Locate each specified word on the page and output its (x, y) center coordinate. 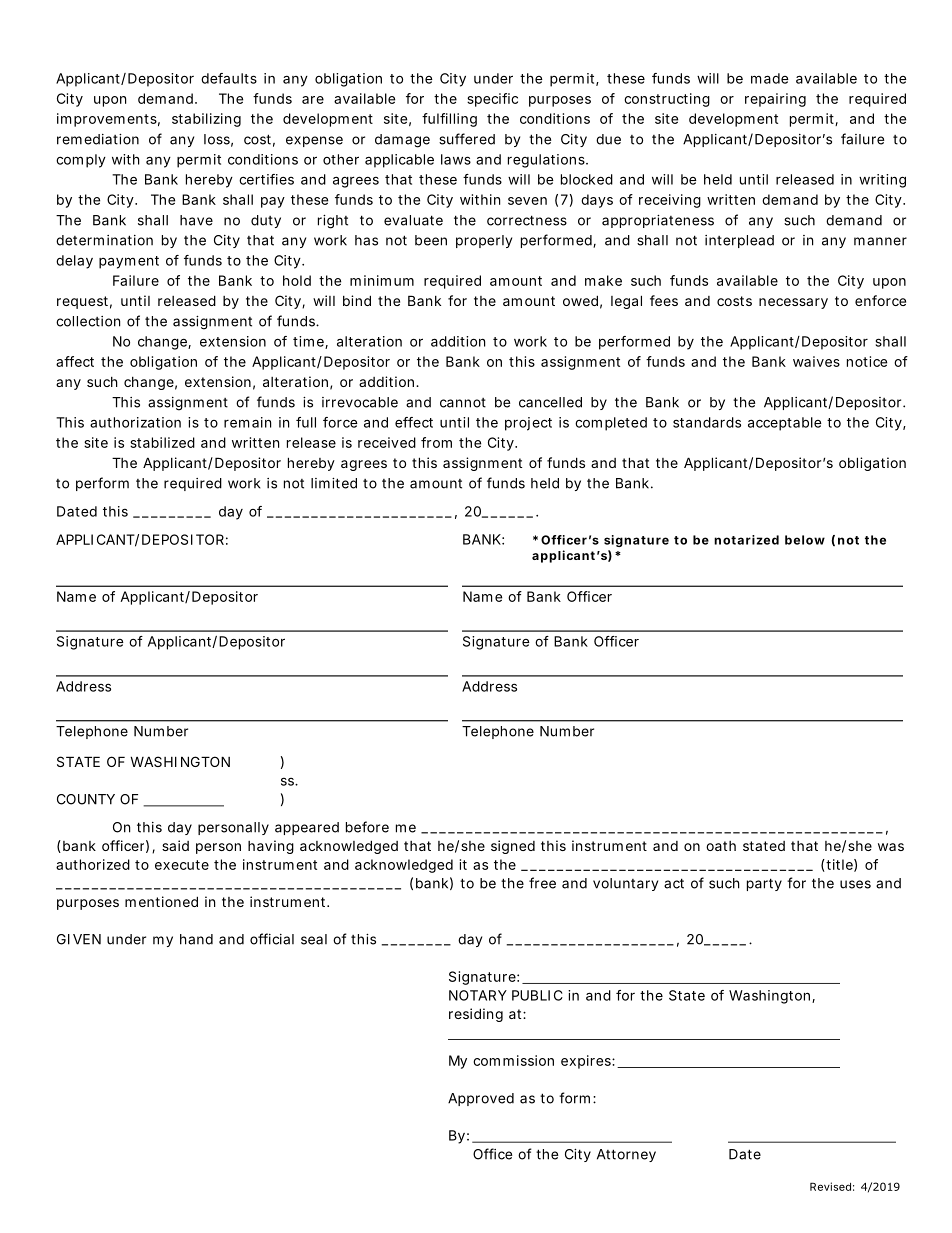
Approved (481, 1099)
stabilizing (206, 120)
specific (492, 100)
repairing (775, 100)
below (805, 540)
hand (196, 939)
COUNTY (86, 799)
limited (334, 483)
